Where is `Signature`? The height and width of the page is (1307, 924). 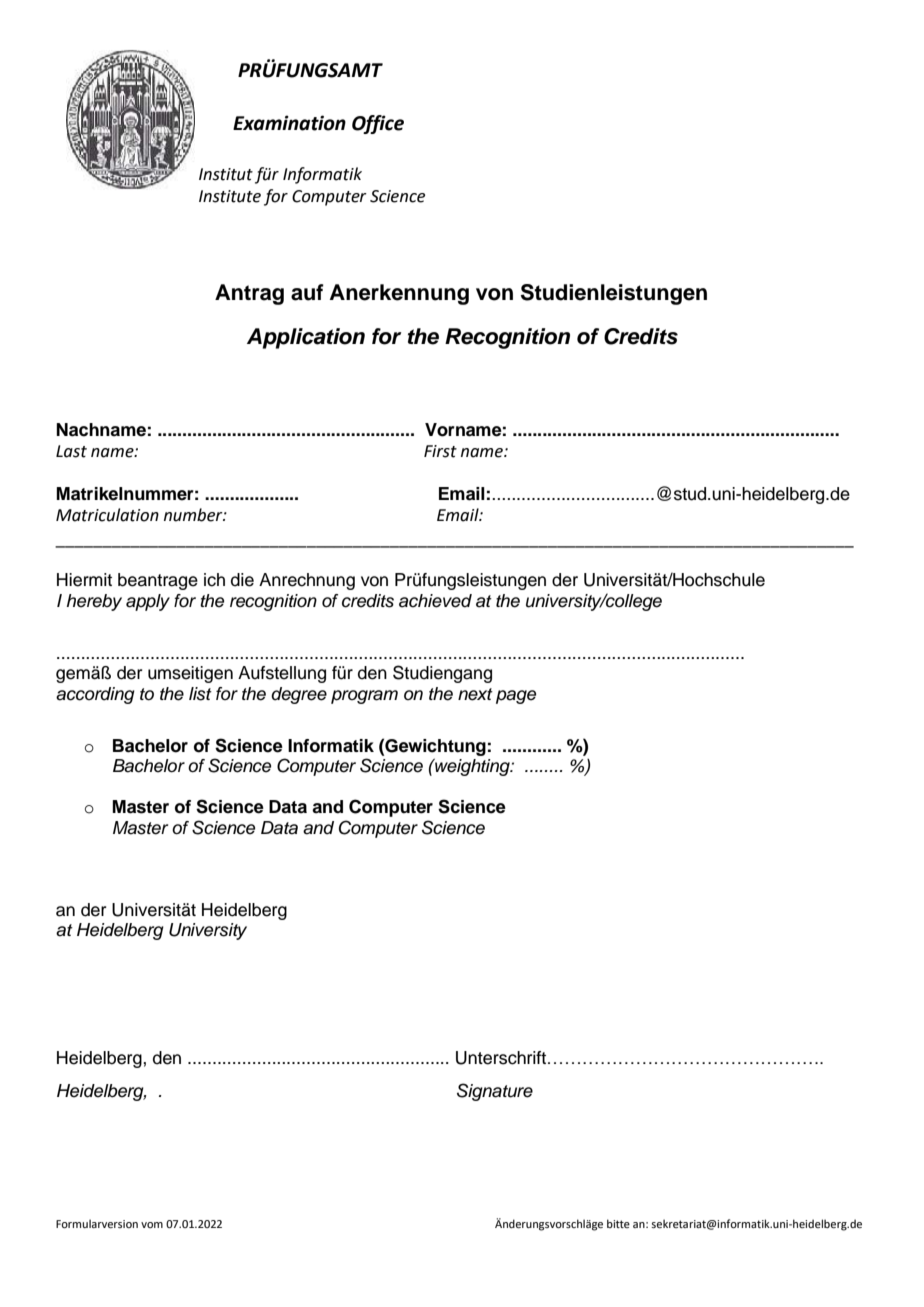 Signature is located at coordinates (495, 1092).
